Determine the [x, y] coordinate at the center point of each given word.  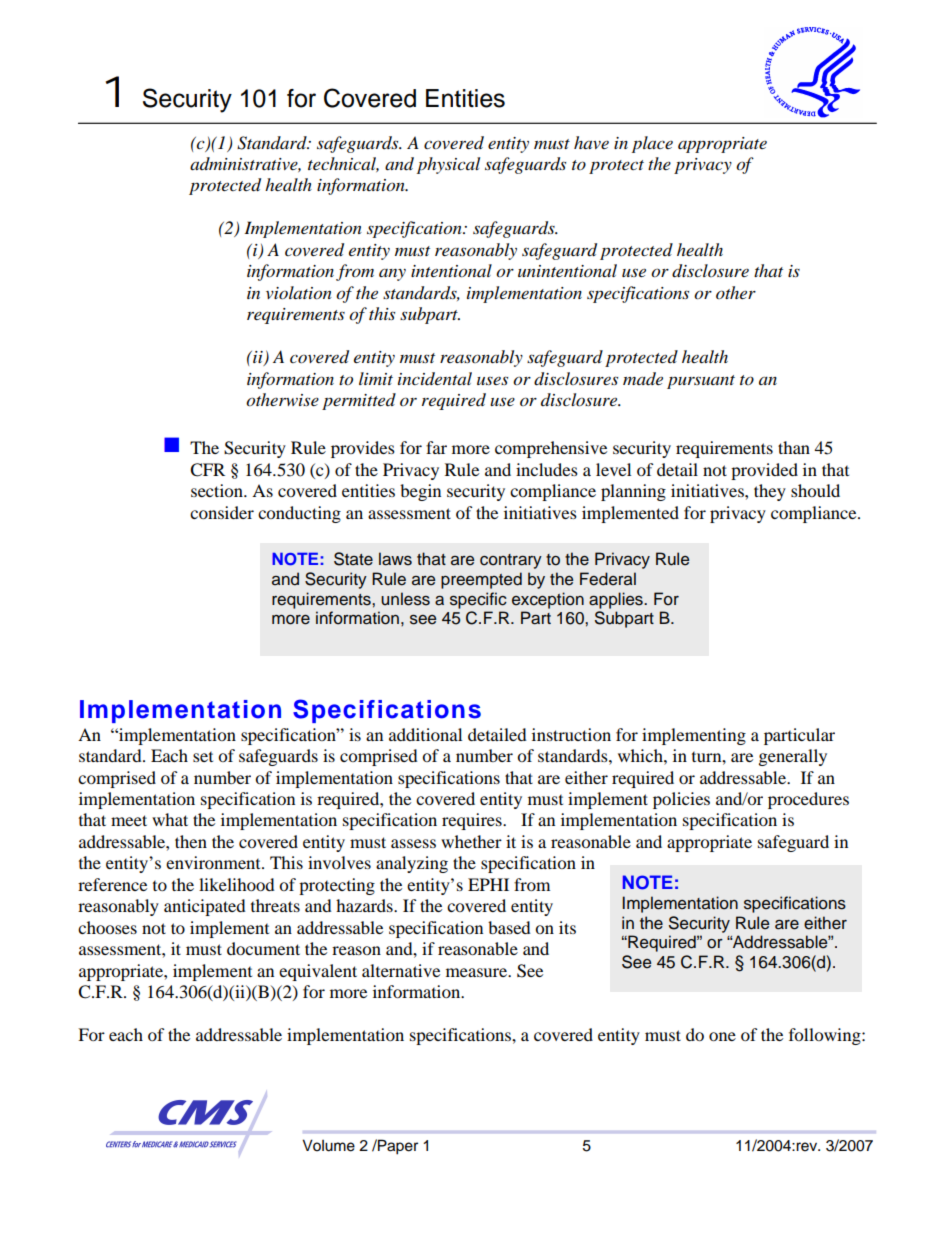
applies [617, 600]
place [652, 144]
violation [299, 293]
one [722, 1036]
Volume [328, 1145]
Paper [397, 1147]
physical [448, 165]
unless [405, 599]
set [203, 757]
